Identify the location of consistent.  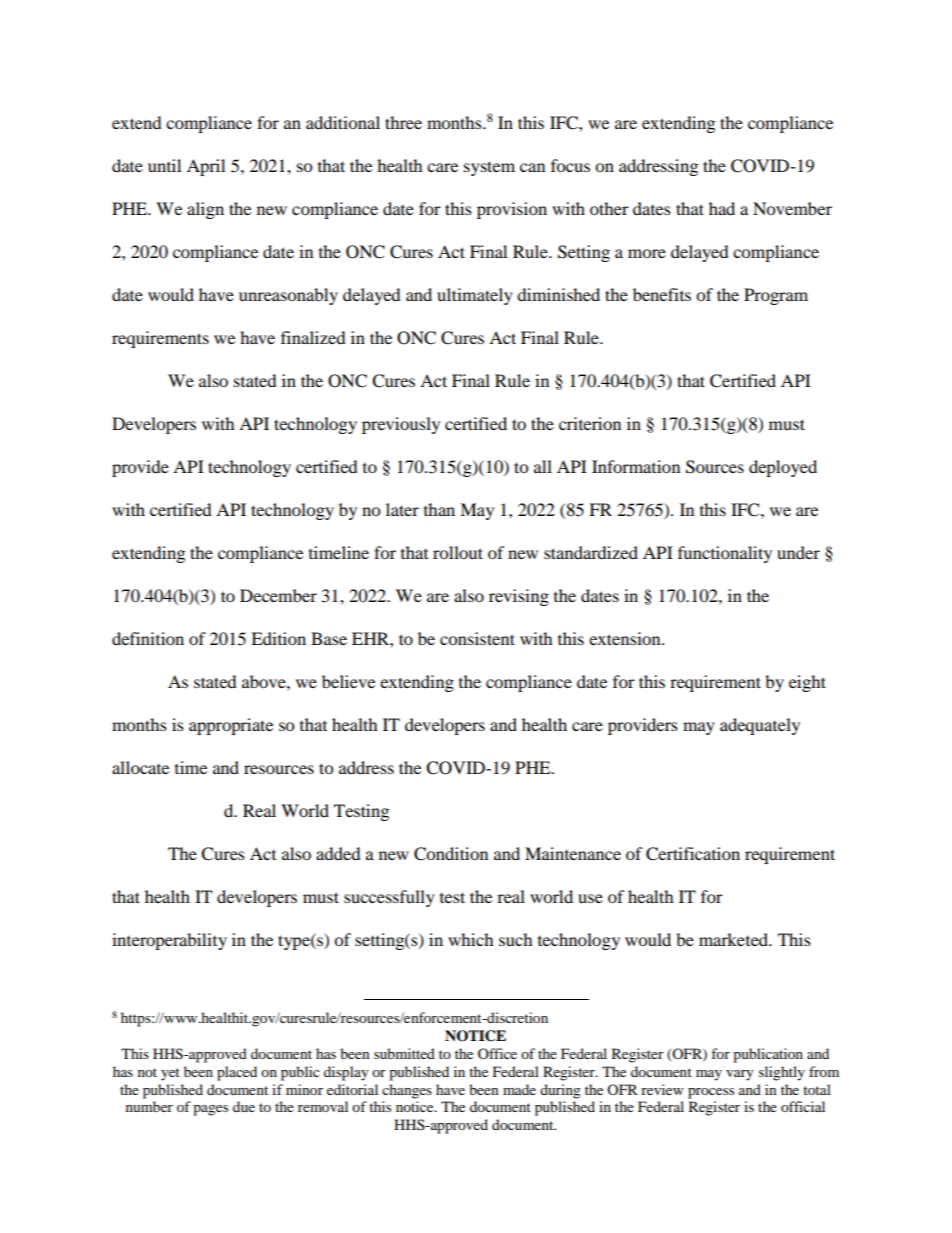
(477, 638).
